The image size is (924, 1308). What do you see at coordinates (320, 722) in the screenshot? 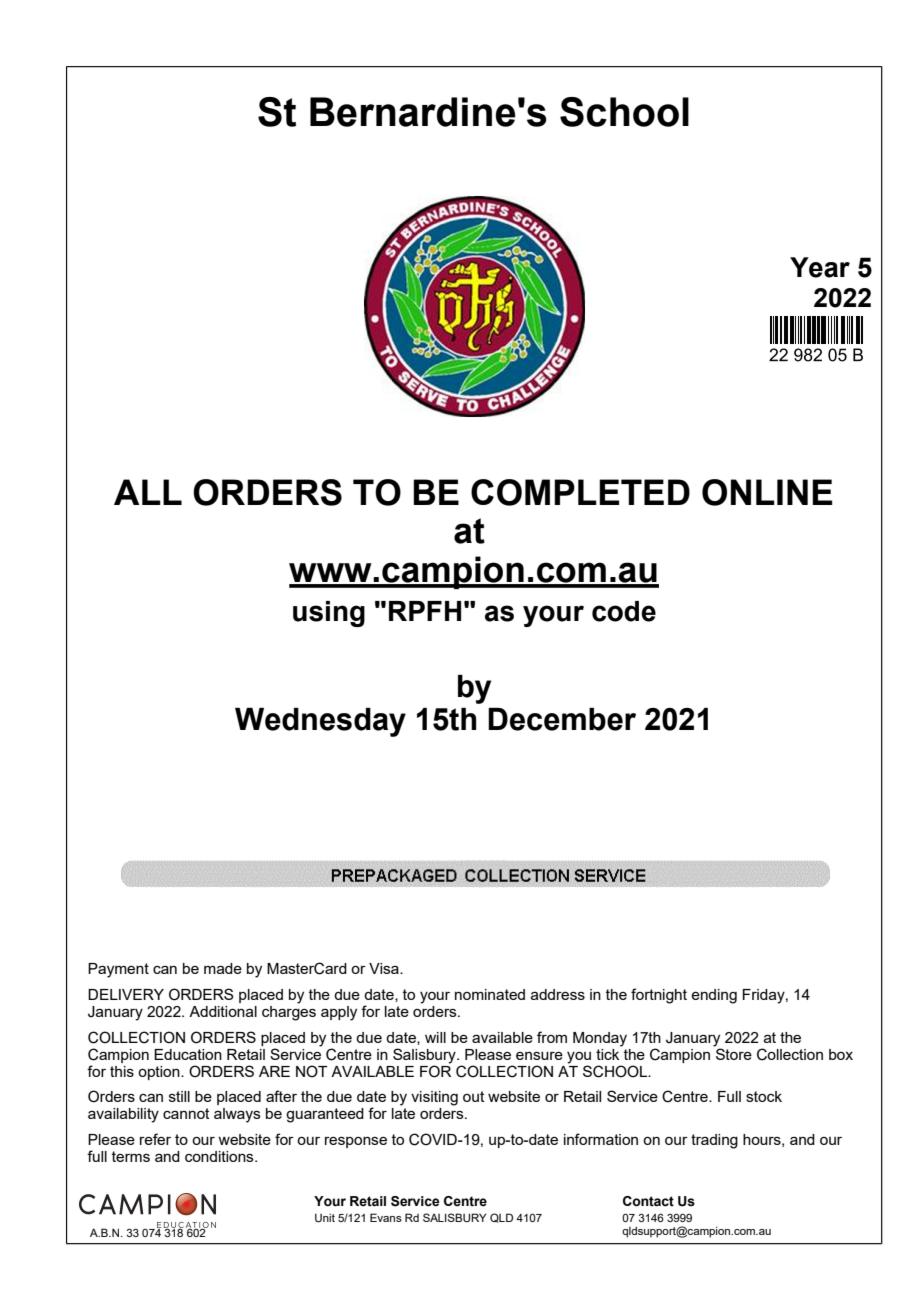
I see `Wednesday` at bounding box center [320, 722].
